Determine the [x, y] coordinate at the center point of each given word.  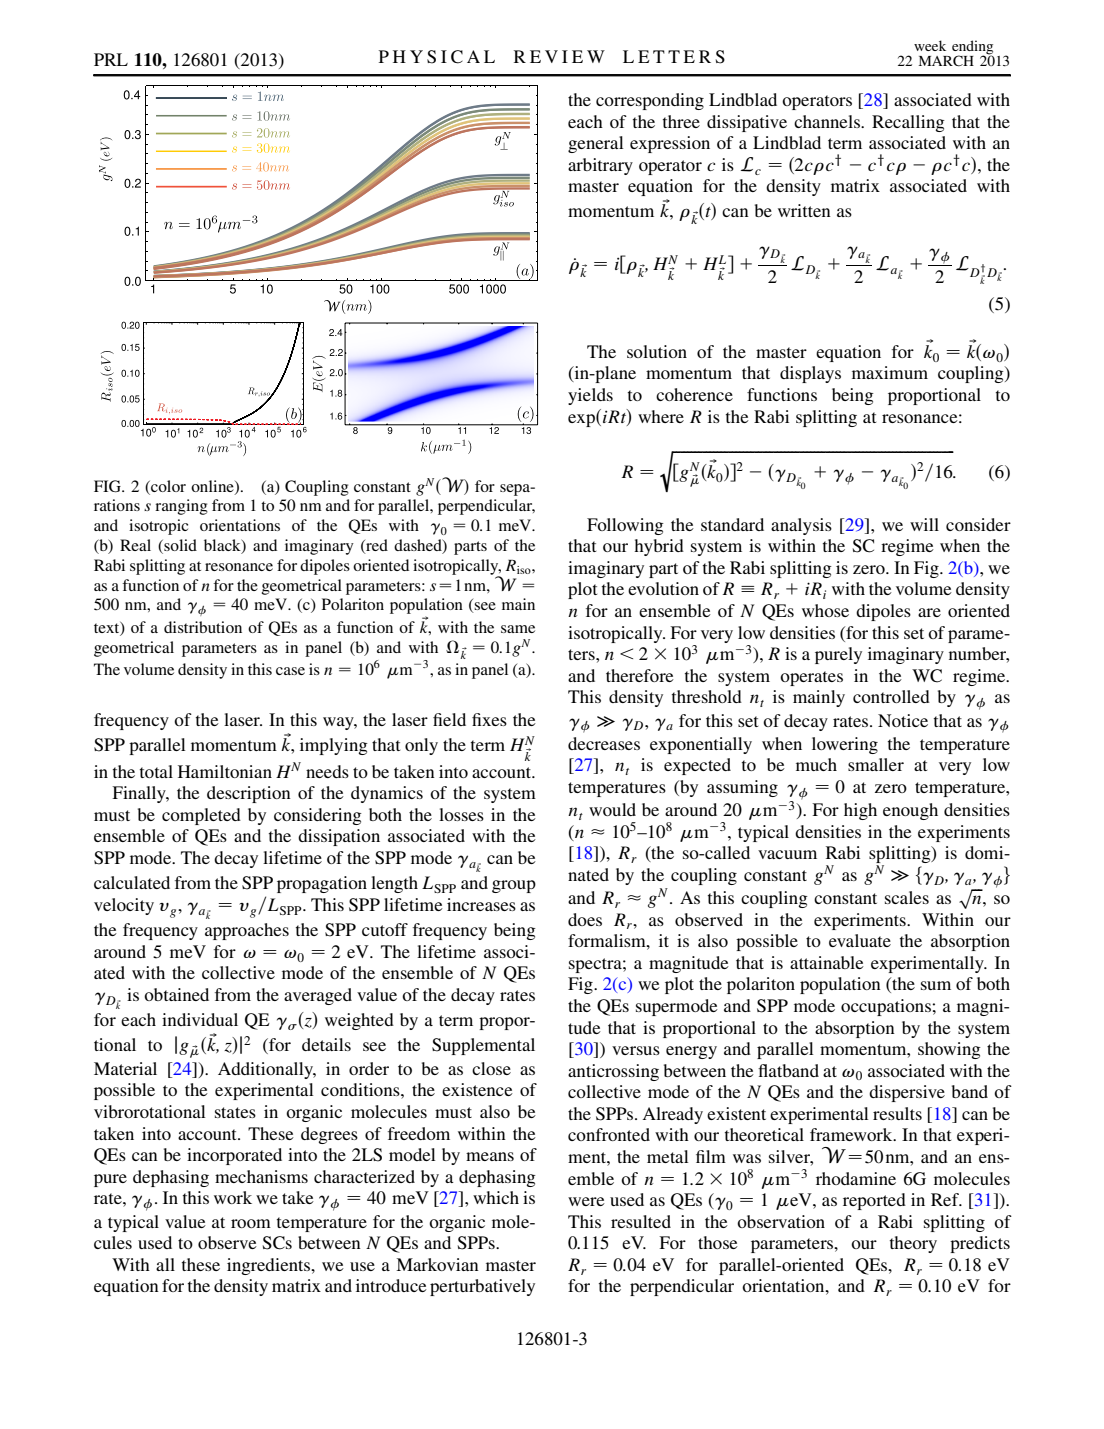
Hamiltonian [225, 771]
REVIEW [559, 56]
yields [590, 396]
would [612, 809]
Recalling [908, 123]
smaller [876, 764]
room [251, 1223]
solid [179, 546]
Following [625, 526]
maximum [890, 372]
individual [200, 1019]
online [213, 487]
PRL [111, 59]
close [491, 1068]
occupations [887, 1007]
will [924, 524]
